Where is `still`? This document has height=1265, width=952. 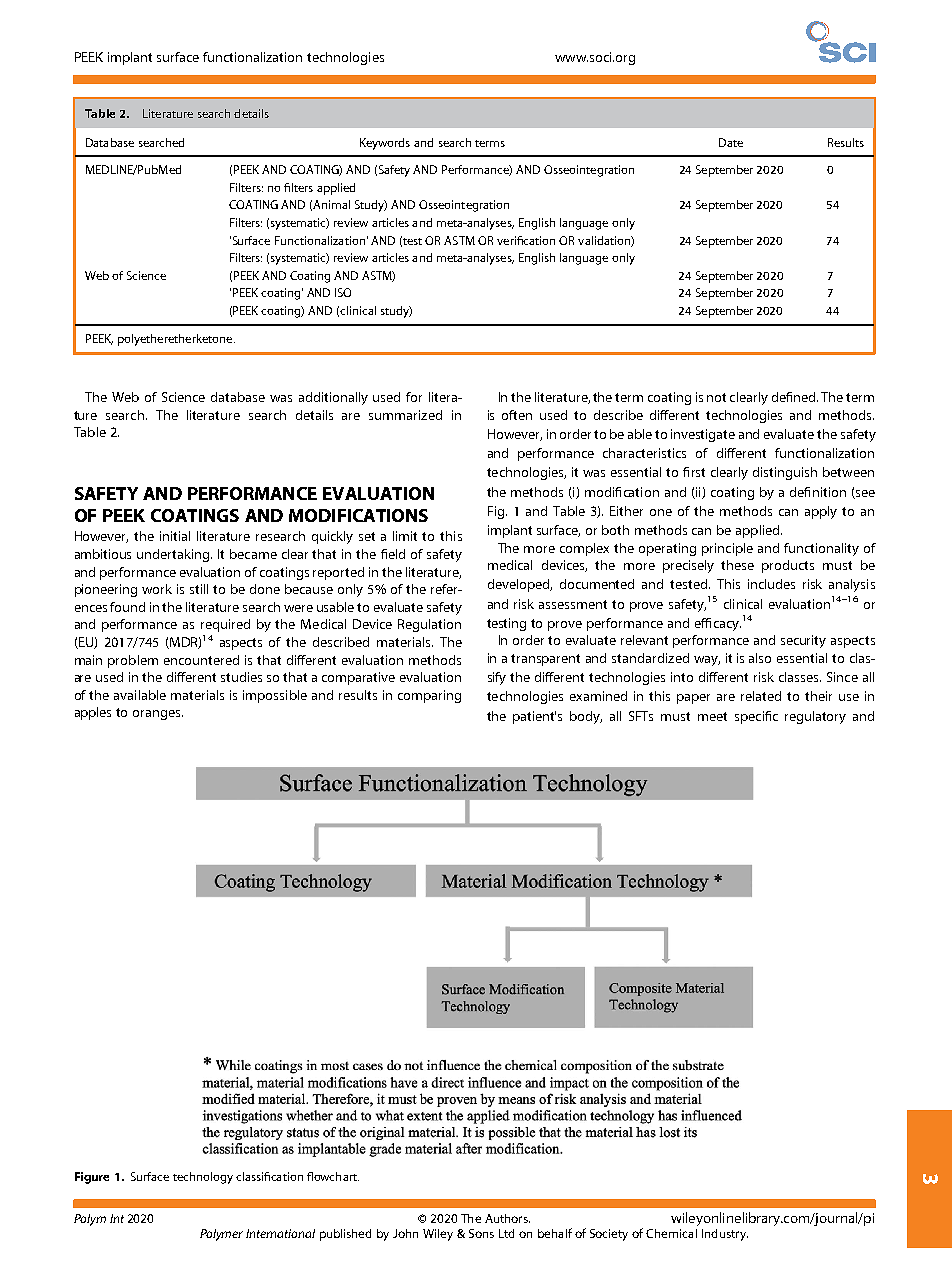
still is located at coordinates (199, 589).
